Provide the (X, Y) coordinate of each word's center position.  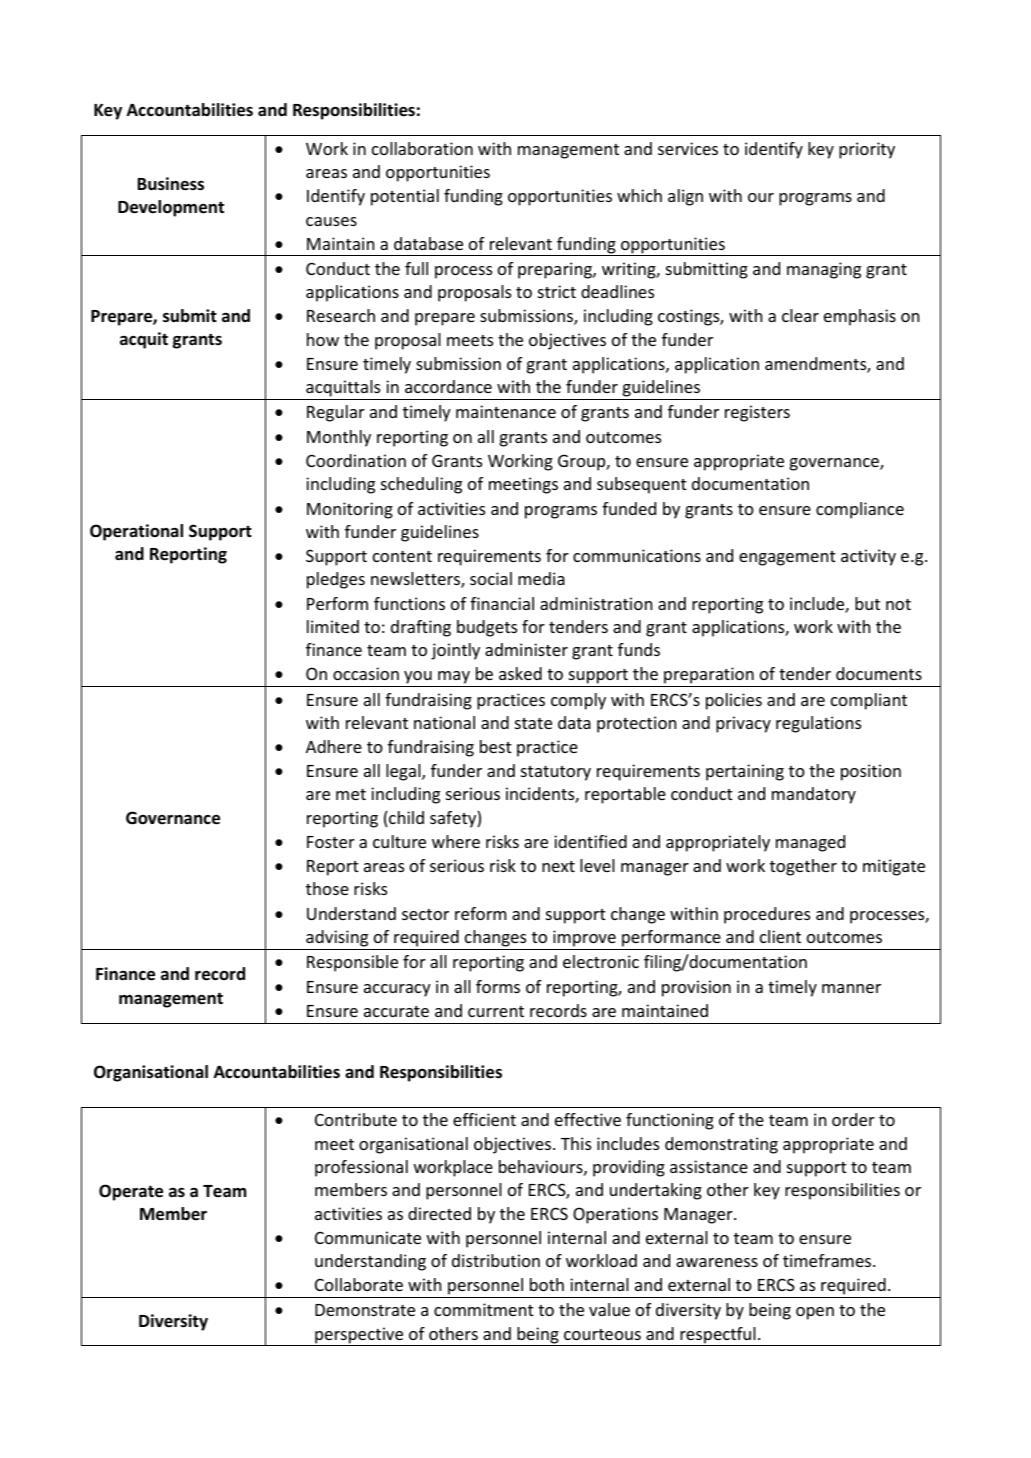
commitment (484, 1309)
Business (171, 184)
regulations (818, 724)
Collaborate (359, 1284)
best (496, 746)
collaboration (422, 148)
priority (867, 150)
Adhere (334, 746)
